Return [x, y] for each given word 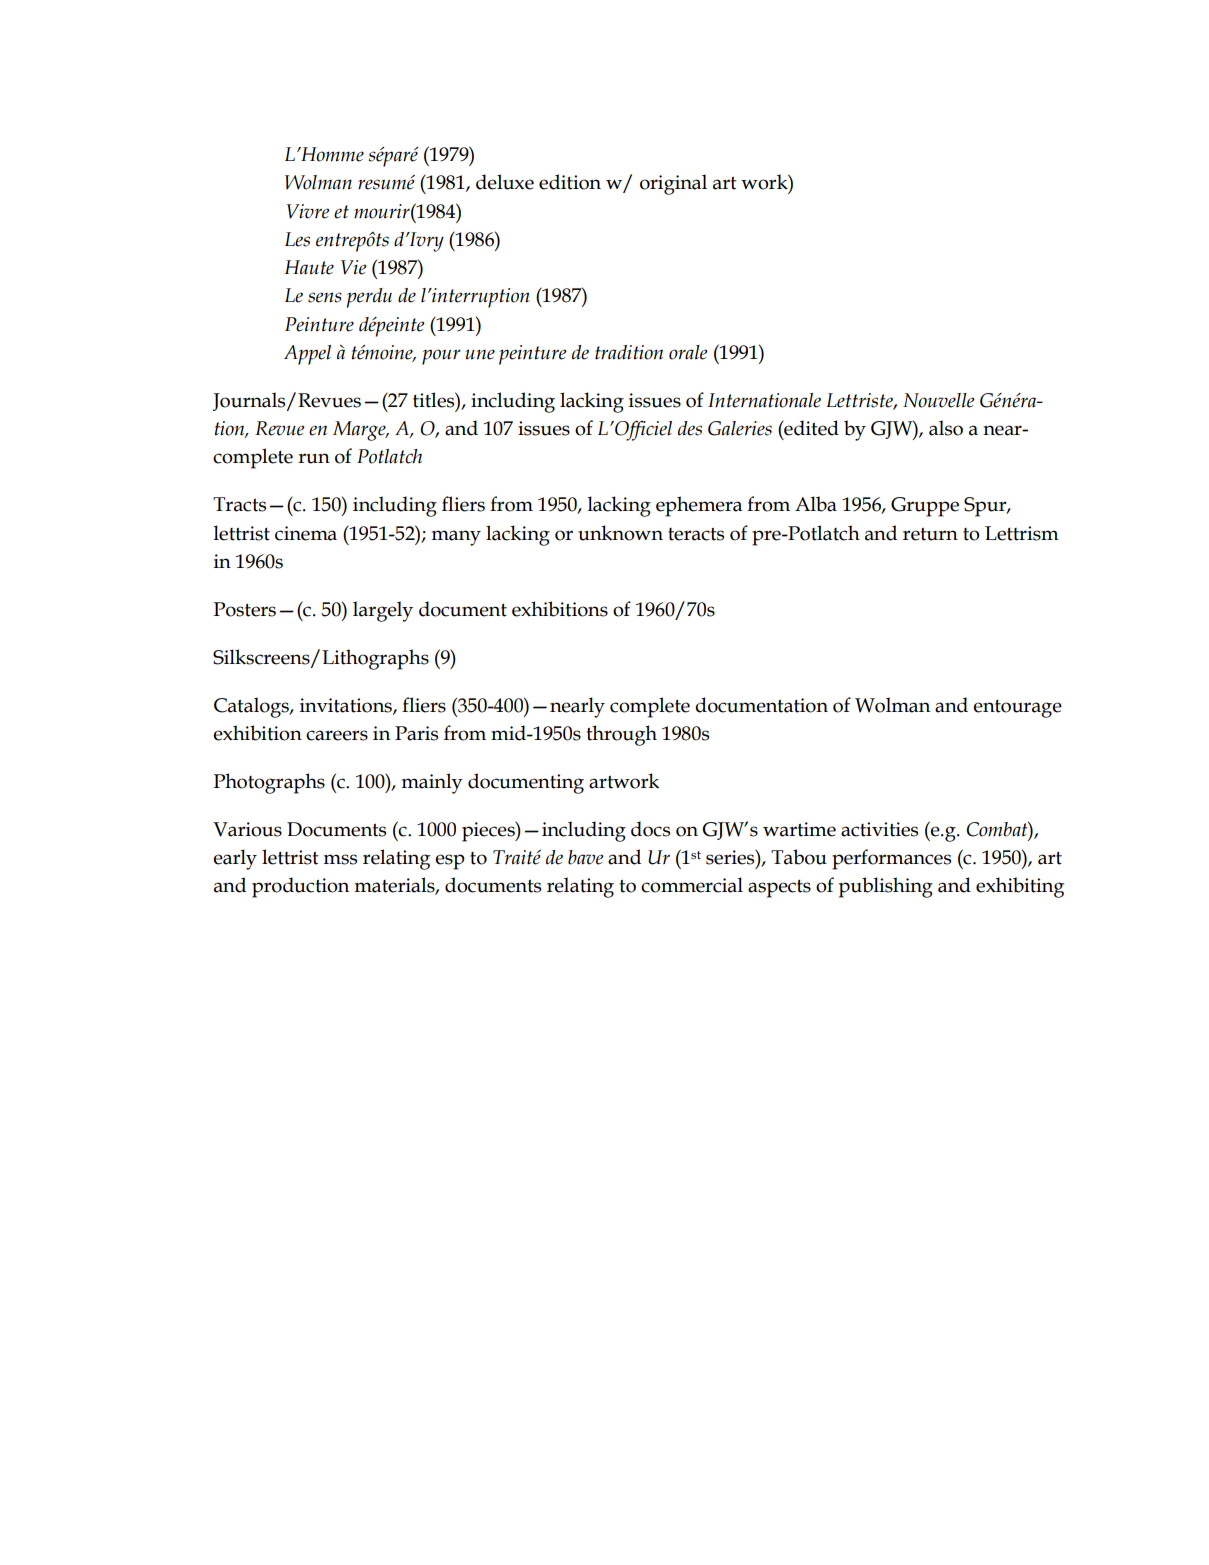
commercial [692, 885]
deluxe [505, 182]
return [930, 534]
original [673, 184]
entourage [1017, 709]
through [622, 735]
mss [340, 859]
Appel [307, 355]
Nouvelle [938, 400]
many [456, 538]
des [690, 428]
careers [337, 735]
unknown [620, 533]
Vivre [307, 211]
